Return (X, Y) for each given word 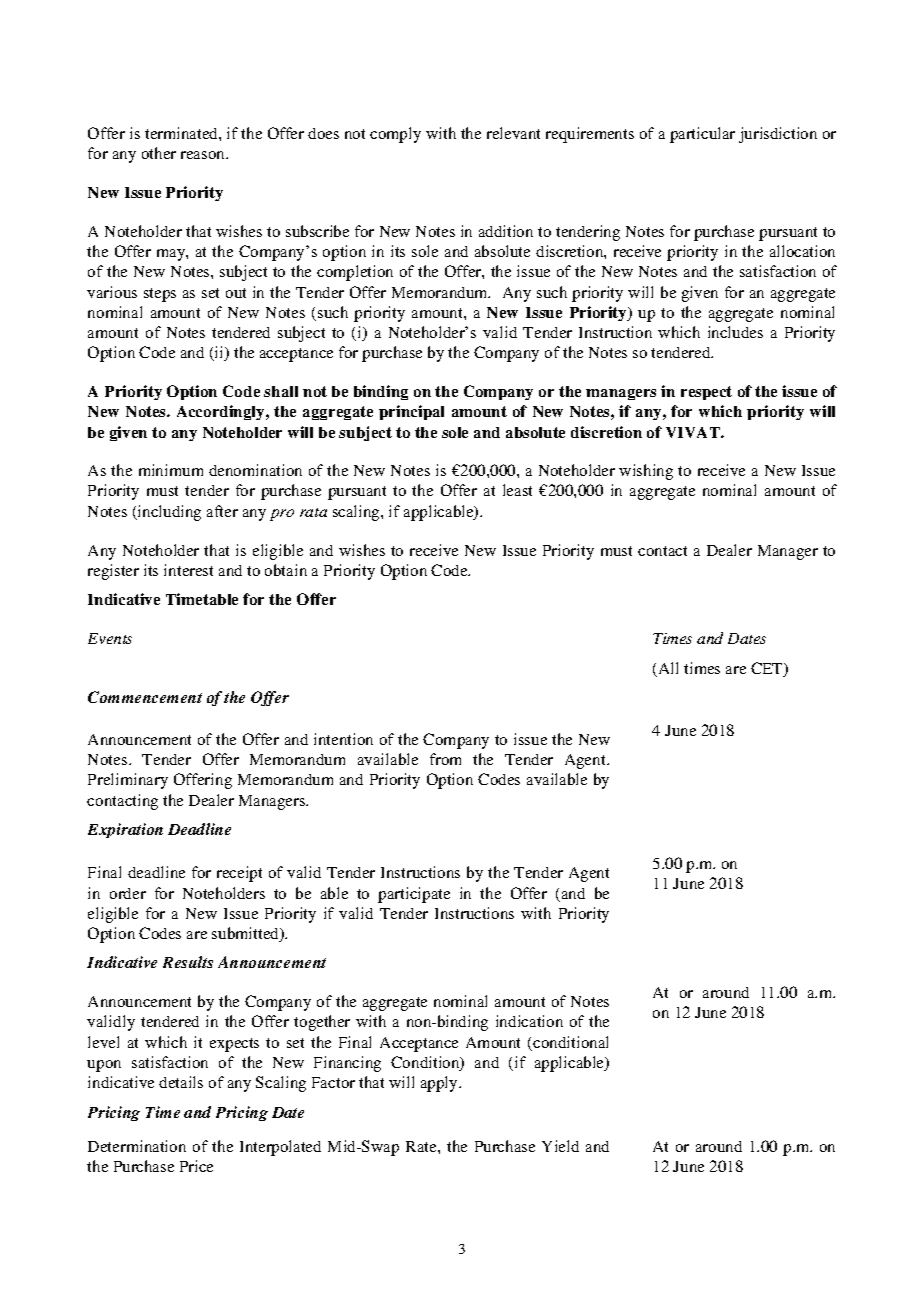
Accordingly (222, 412)
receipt (239, 874)
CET (768, 669)
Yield (560, 1146)
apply (440, 1084)
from (445, 759)
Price (196, 1166)
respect (706, 393)
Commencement (145, 697)
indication (529, 1021)
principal (411, 412)
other (159, 153)
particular (702, 135)
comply (395, 135)
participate (414, 895)
